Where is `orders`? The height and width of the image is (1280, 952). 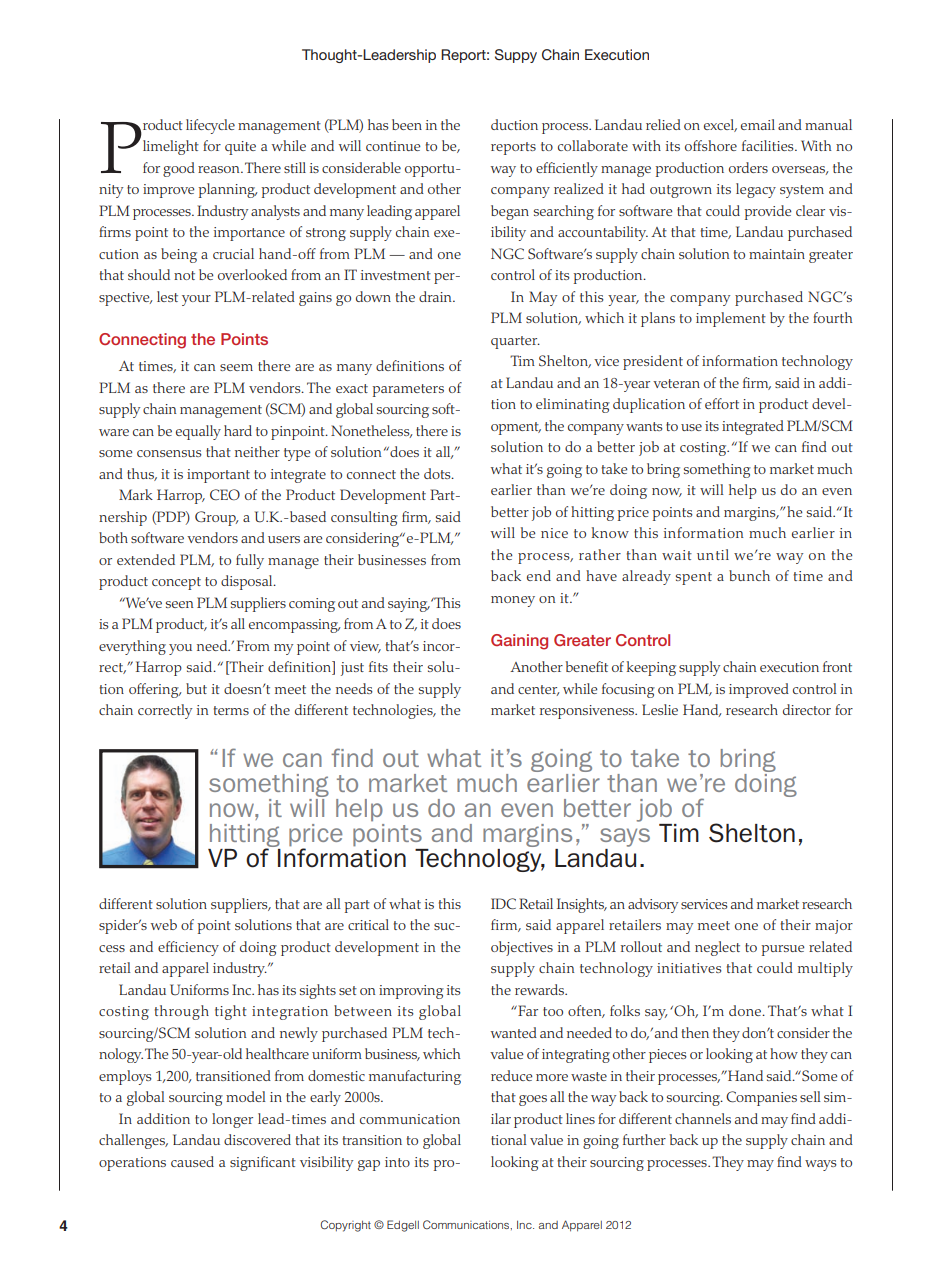
orders is located at coordinates (748, 167).
